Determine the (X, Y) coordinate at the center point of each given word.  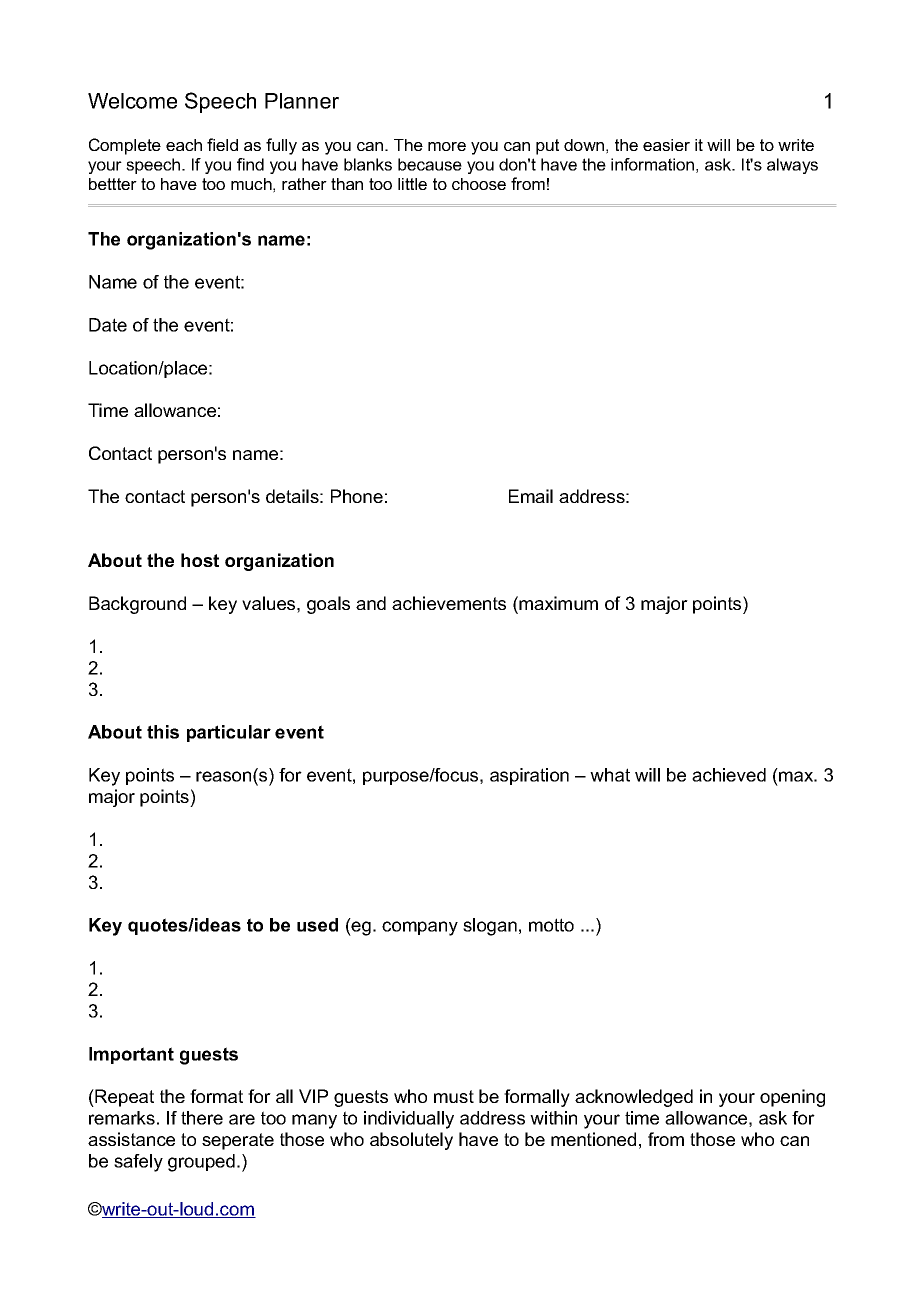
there (202, 1118)
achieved (729, 775)
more (447, 146)
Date (108, 325)
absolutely (411, 1141)
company (420, 928)
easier (666, 145)
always (792, 166)
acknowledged (634, 1098)
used (317, 925)
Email (531, 496)
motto (551, 925)
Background (137, 605)
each (184, 145)
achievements (449, 603)
